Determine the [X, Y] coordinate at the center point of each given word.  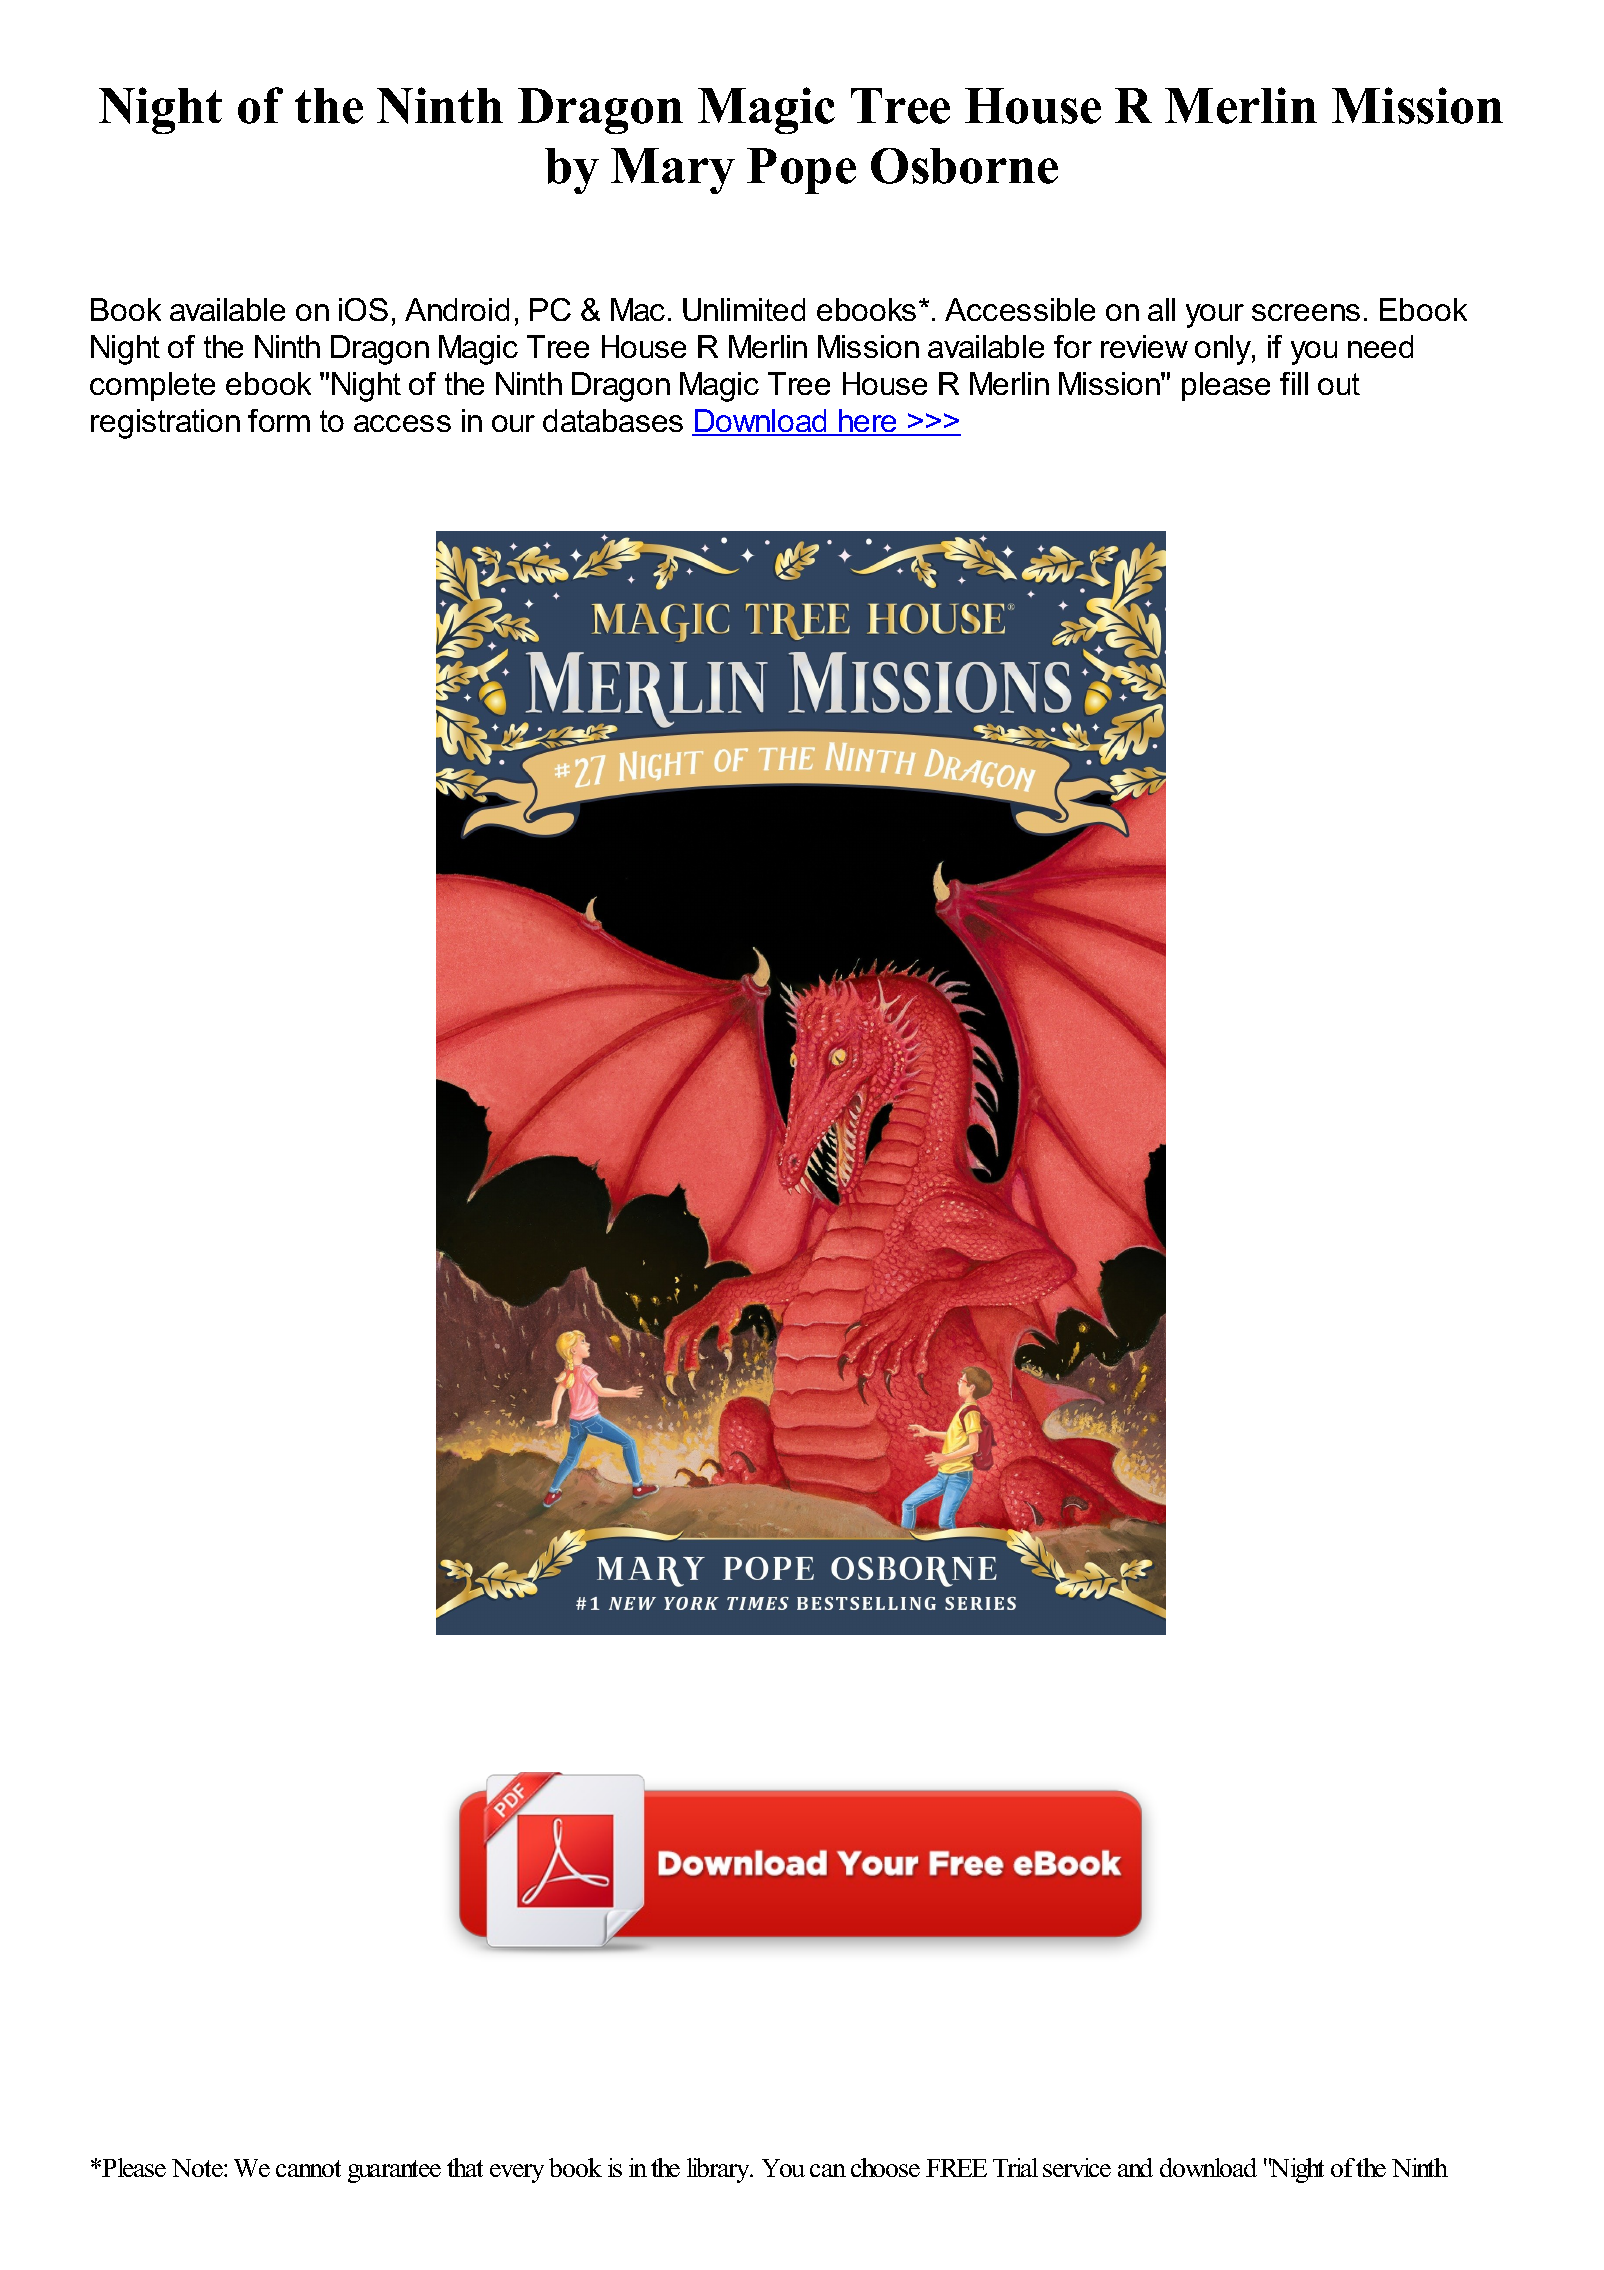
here [868, 422]
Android [457, 309]
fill [1294, 383]
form [279, 420]
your [1215, 316]
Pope [801, 171]
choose [885, 2167]
